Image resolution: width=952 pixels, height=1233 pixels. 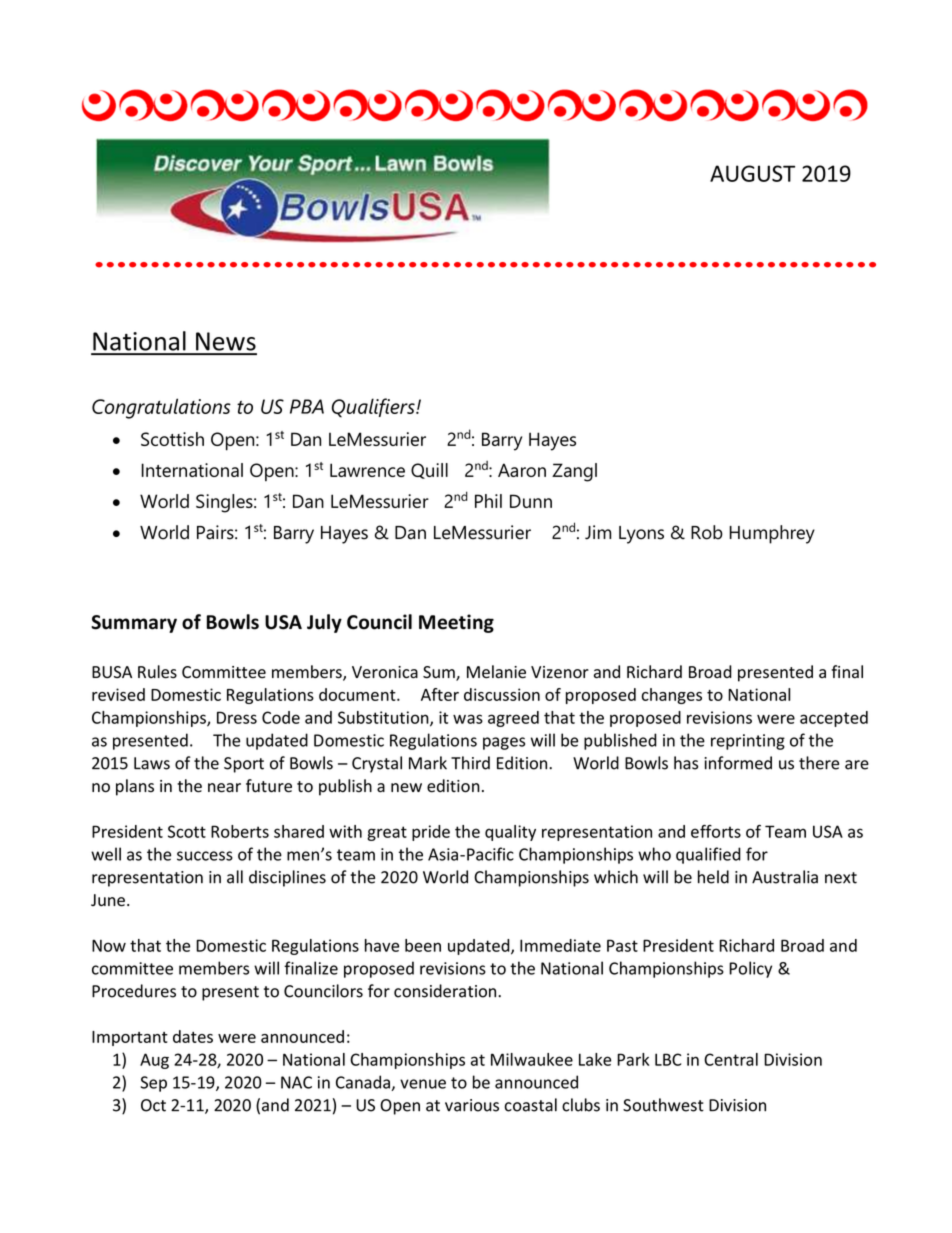 What do you see at coordinates (472, 1105) in the screenshot?
I see `various` at bounding box center [472, 1105].
